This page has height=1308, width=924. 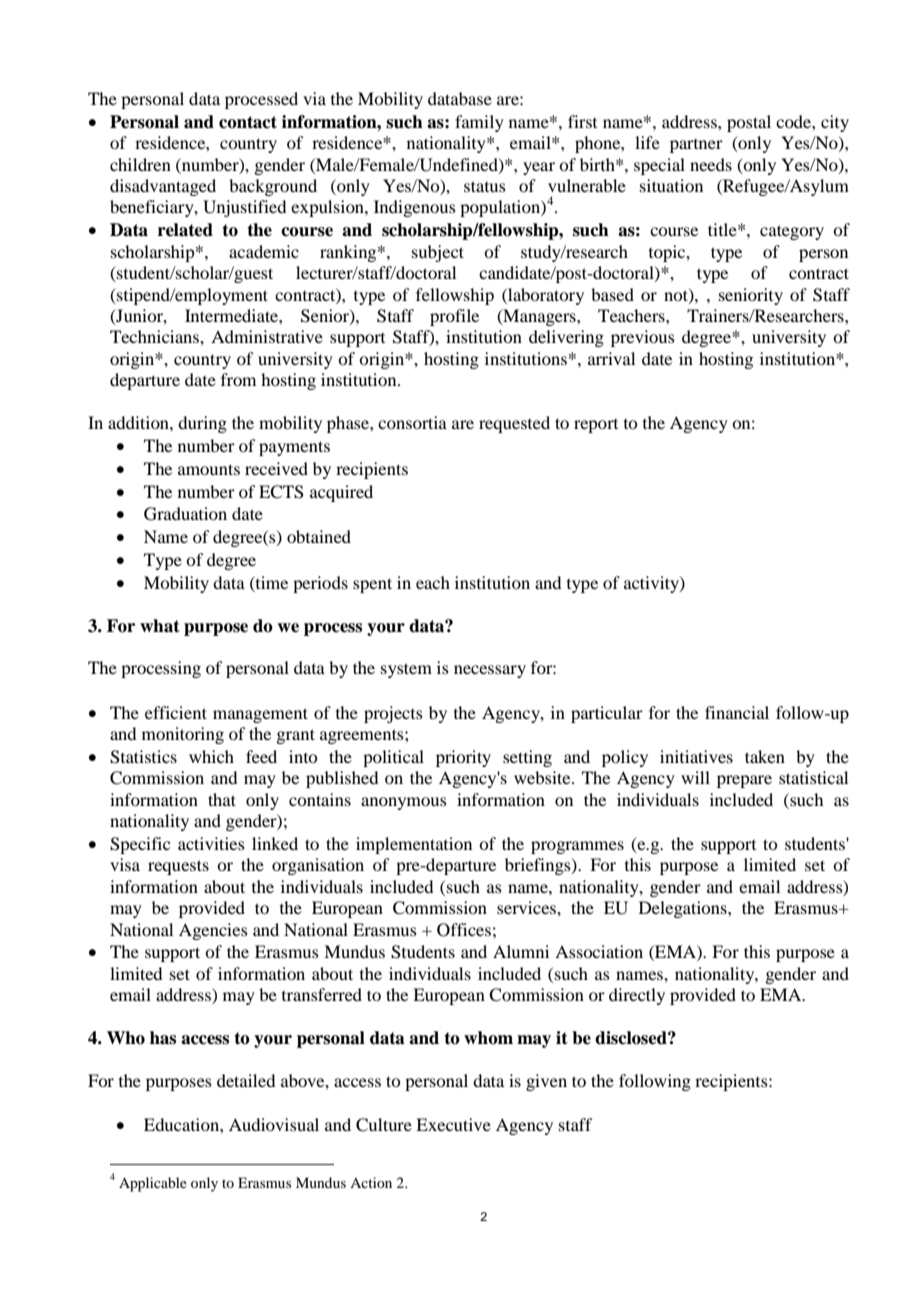 I want to click on financial, so click(x=737, y=712).
